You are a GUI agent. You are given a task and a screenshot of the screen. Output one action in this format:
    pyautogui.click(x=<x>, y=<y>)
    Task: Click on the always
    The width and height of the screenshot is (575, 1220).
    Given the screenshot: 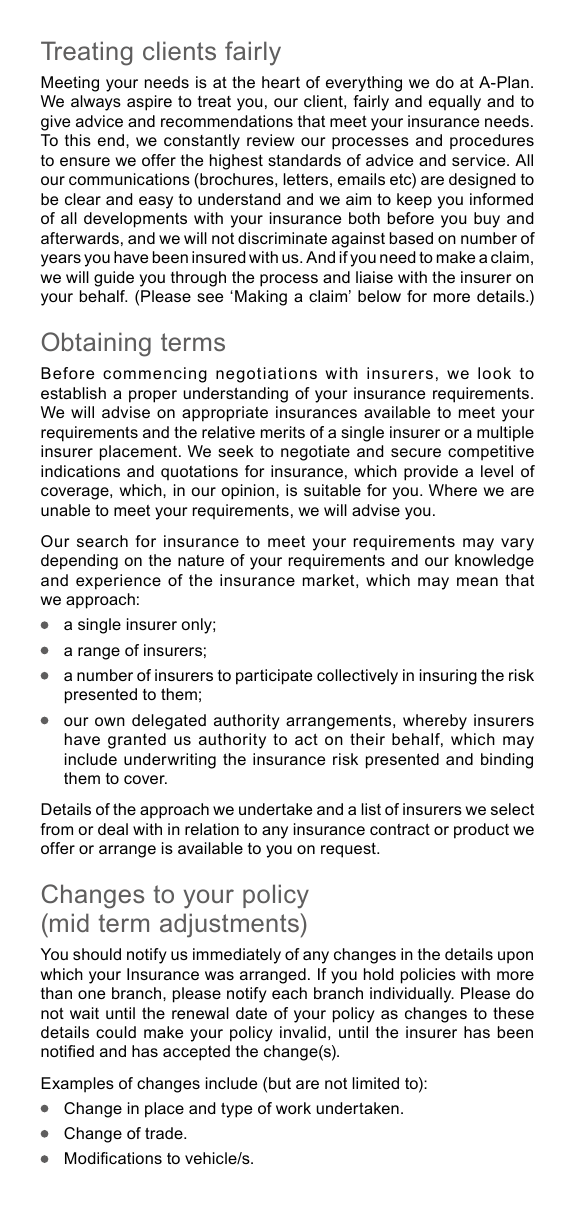 What is the action you would take?
    pyautogui.click(x=96, y=103)
